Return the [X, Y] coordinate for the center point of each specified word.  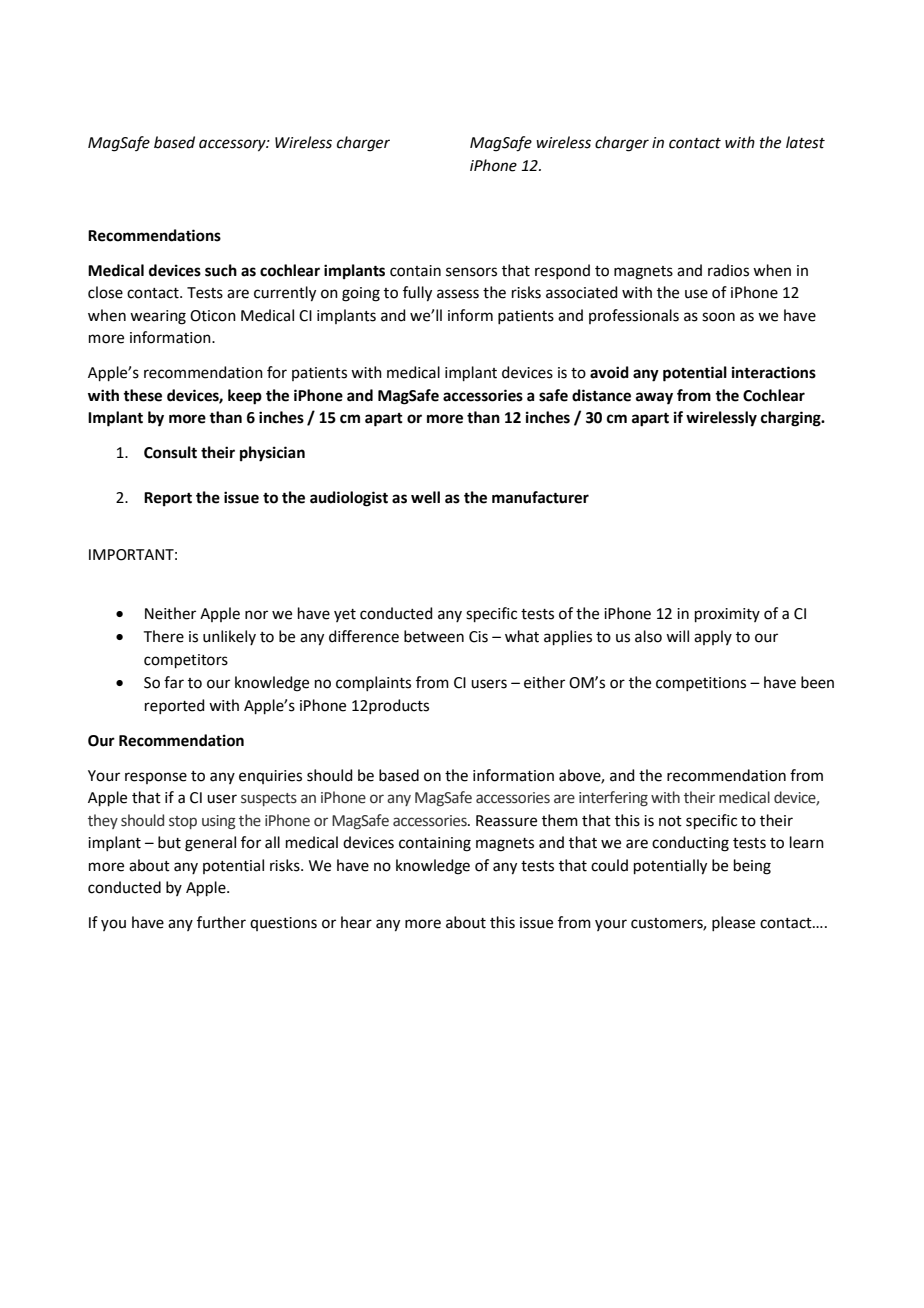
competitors [186, 661]
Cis [478, 637]
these [142, 395]
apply [713, 637]
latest [805, 142]
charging [792, 419]
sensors [471, 272]
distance [601, 395]
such [221, 270]
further [221, 922]
